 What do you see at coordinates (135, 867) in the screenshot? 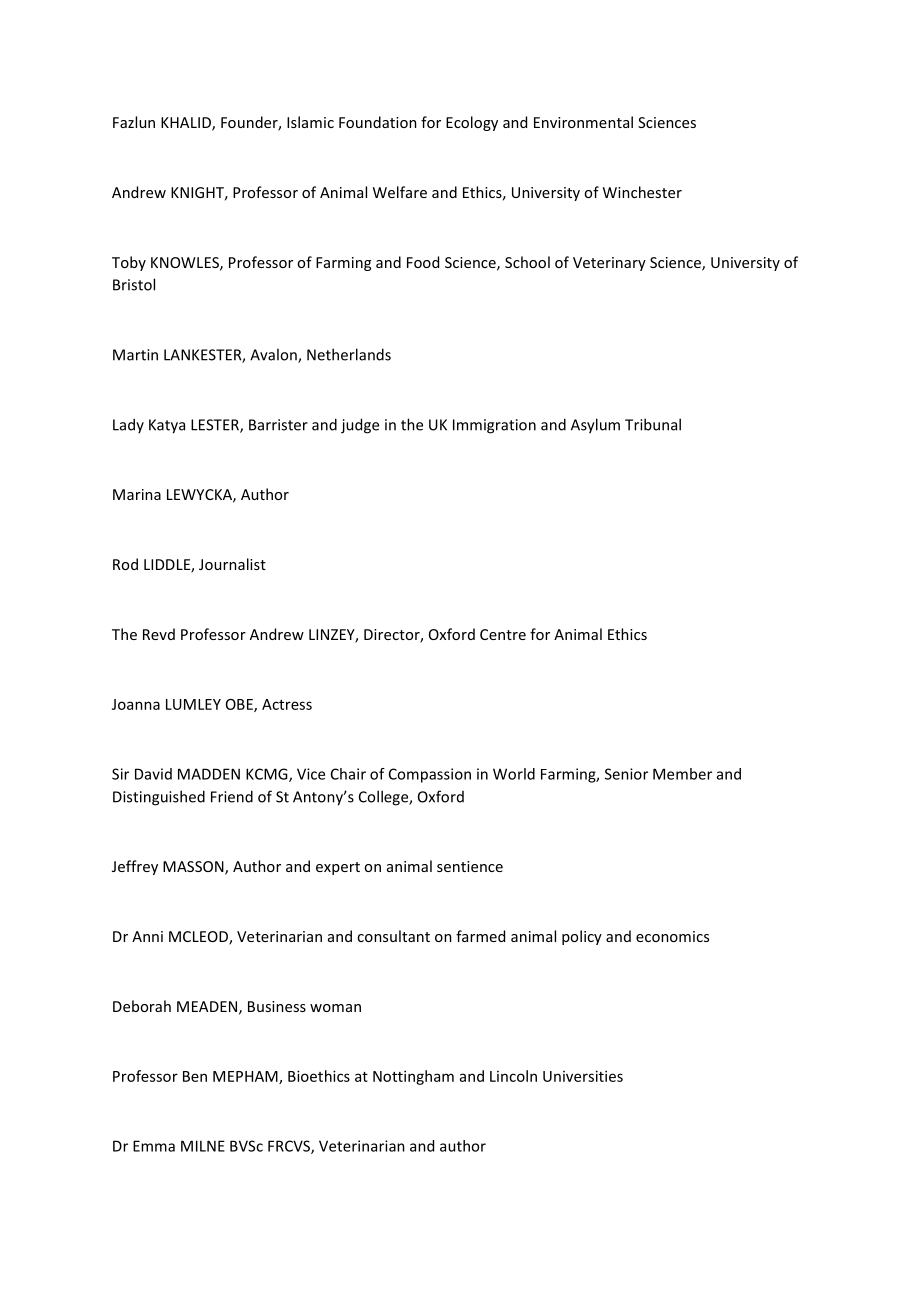
I see `Jeffrey` at bounding box center [135, 867].
